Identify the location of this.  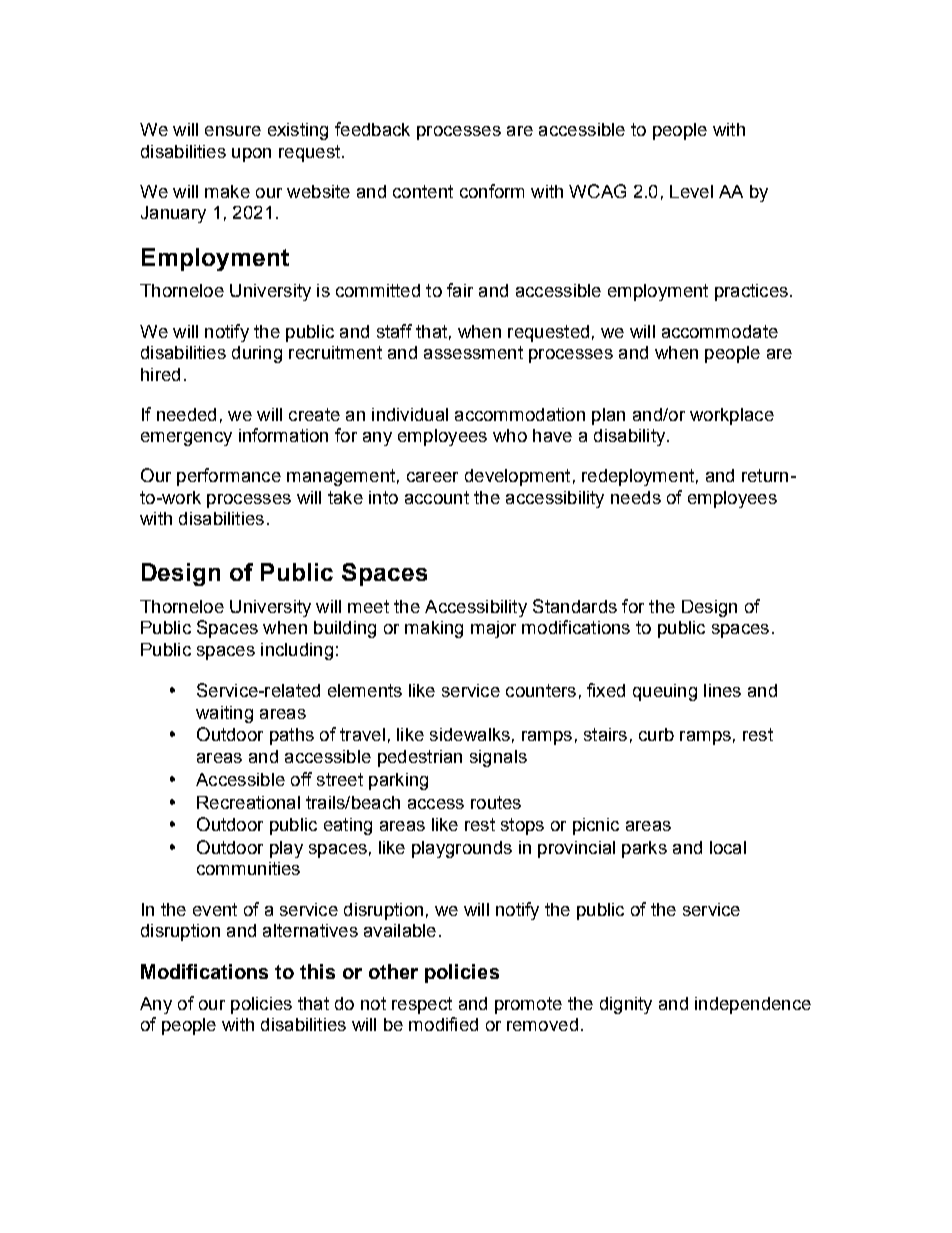
(317, 971).
